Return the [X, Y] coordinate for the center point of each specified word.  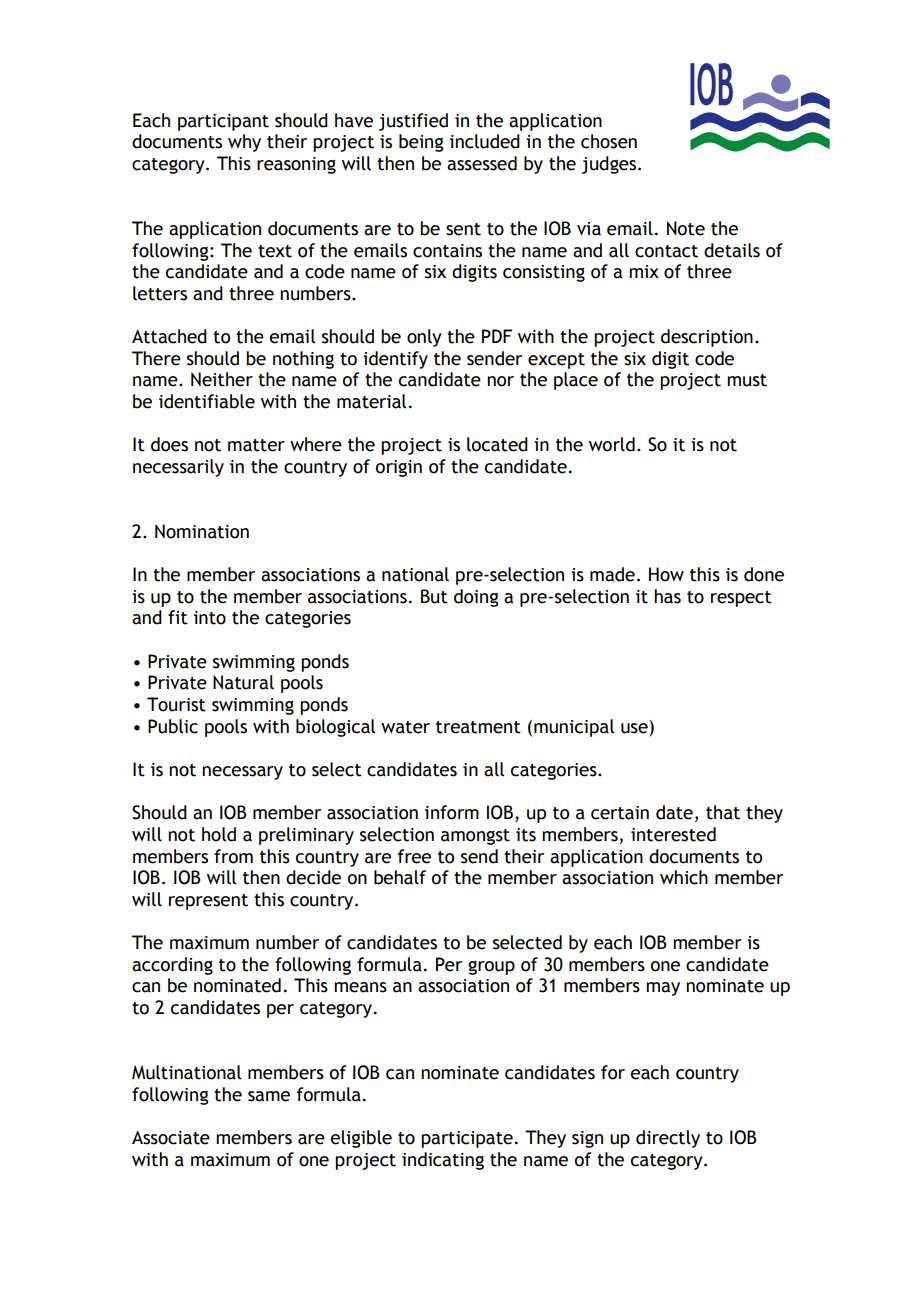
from [233, 856]
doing [476, 598]
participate [467, 1139]
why [244, 143]
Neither [222, 379]
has [667, 596]
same [269, 1096]
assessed [482, 163]
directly [668, 1139]
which [684, 877]
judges [610, 165]
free [414, 856]
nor [500, 381]
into [210, 618]
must [747, 380]
